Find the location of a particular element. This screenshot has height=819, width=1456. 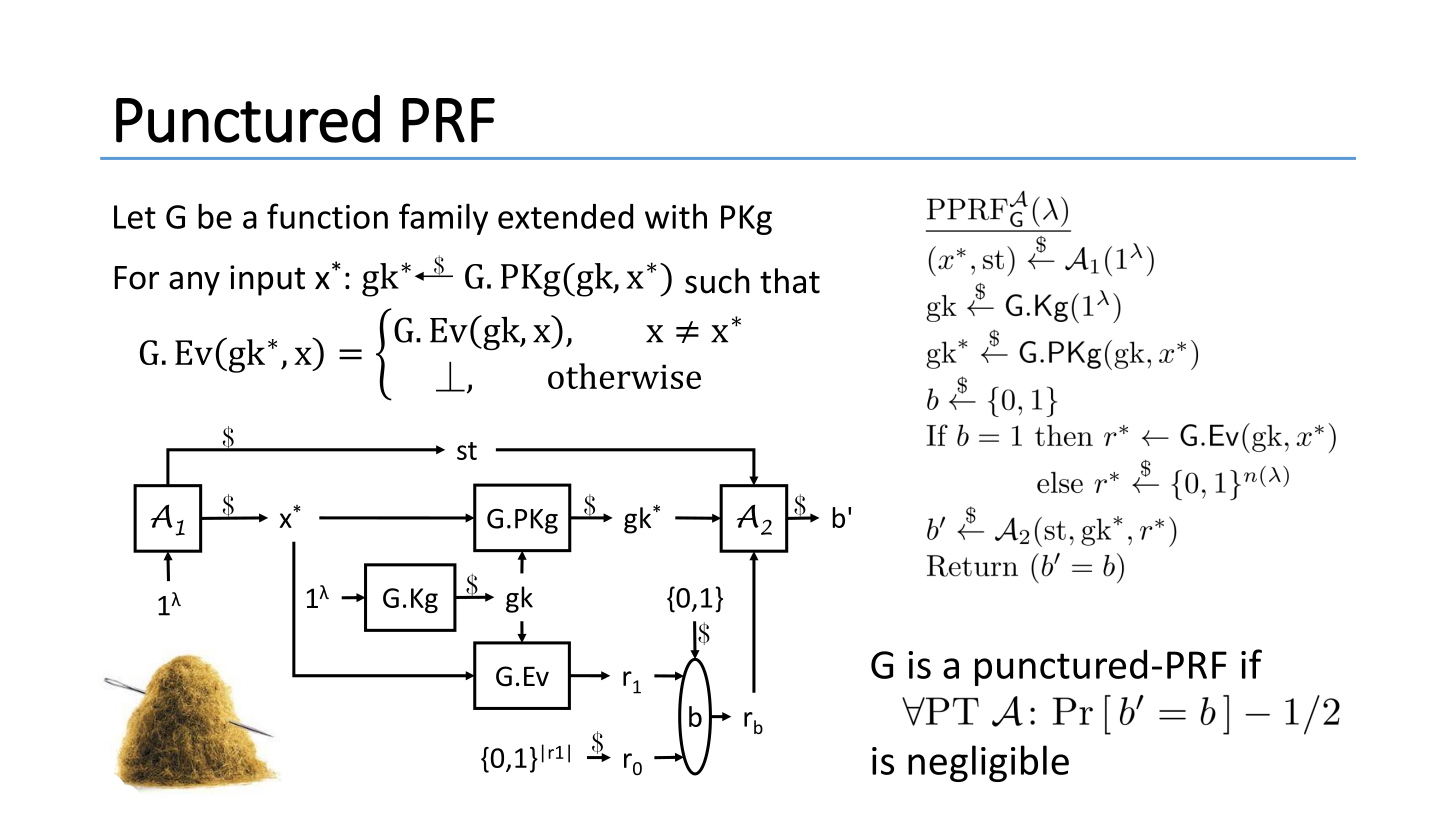

input is located at coordinates (267, 280).
